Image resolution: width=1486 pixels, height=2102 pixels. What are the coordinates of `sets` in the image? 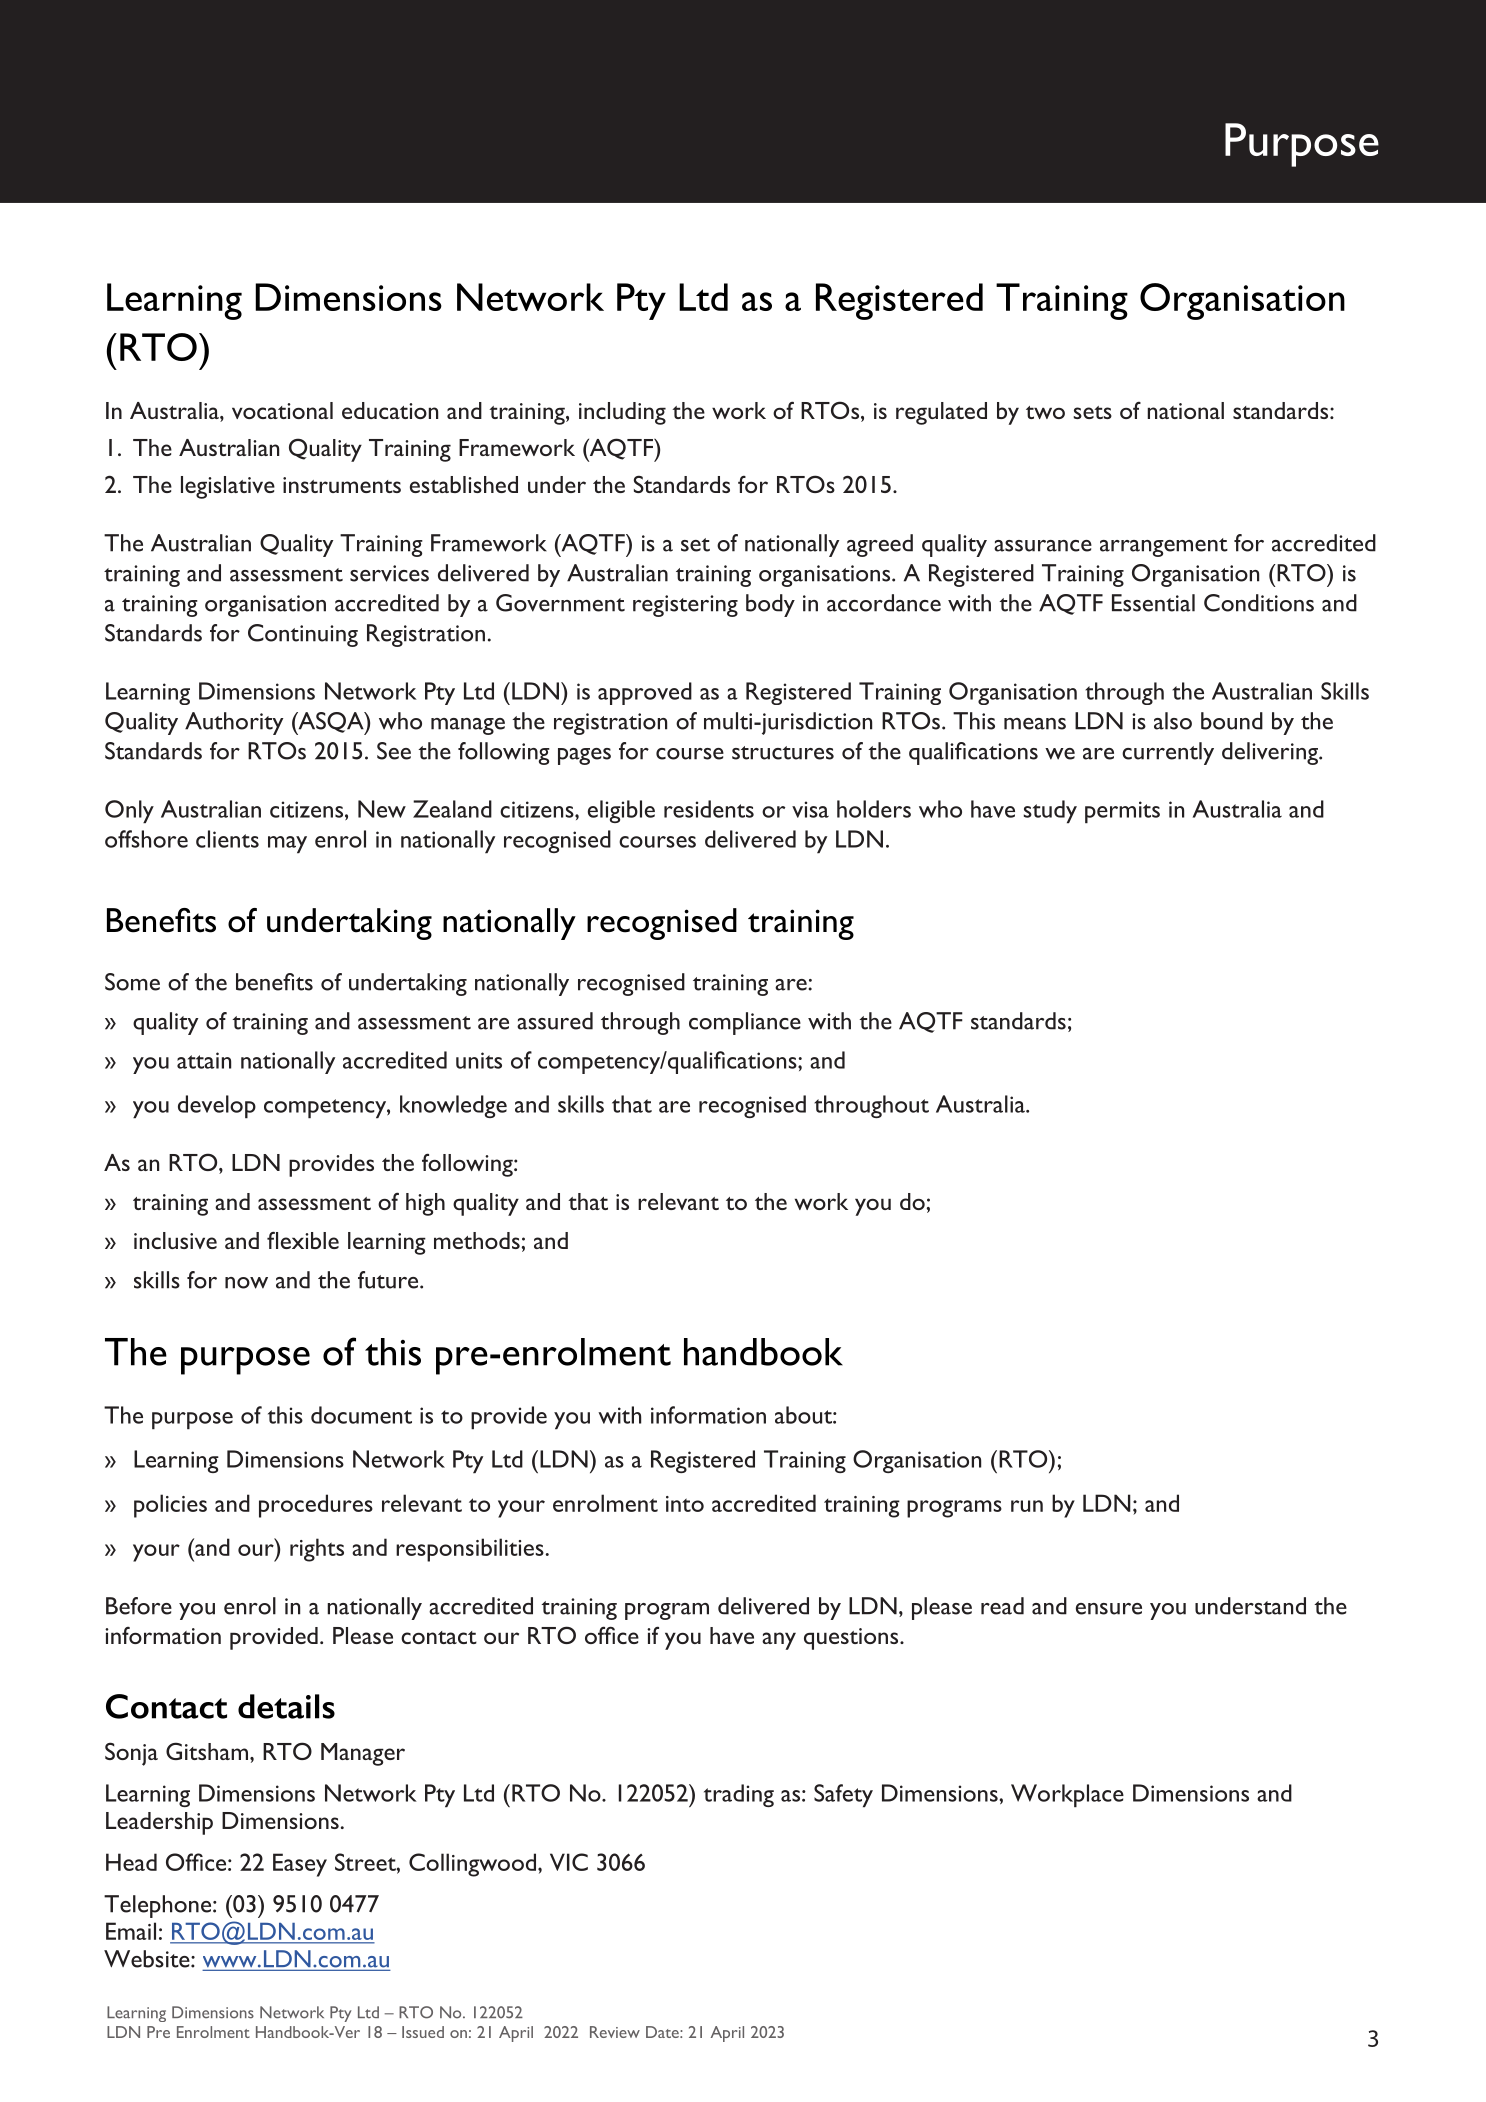 It's located at (1092, 412).
